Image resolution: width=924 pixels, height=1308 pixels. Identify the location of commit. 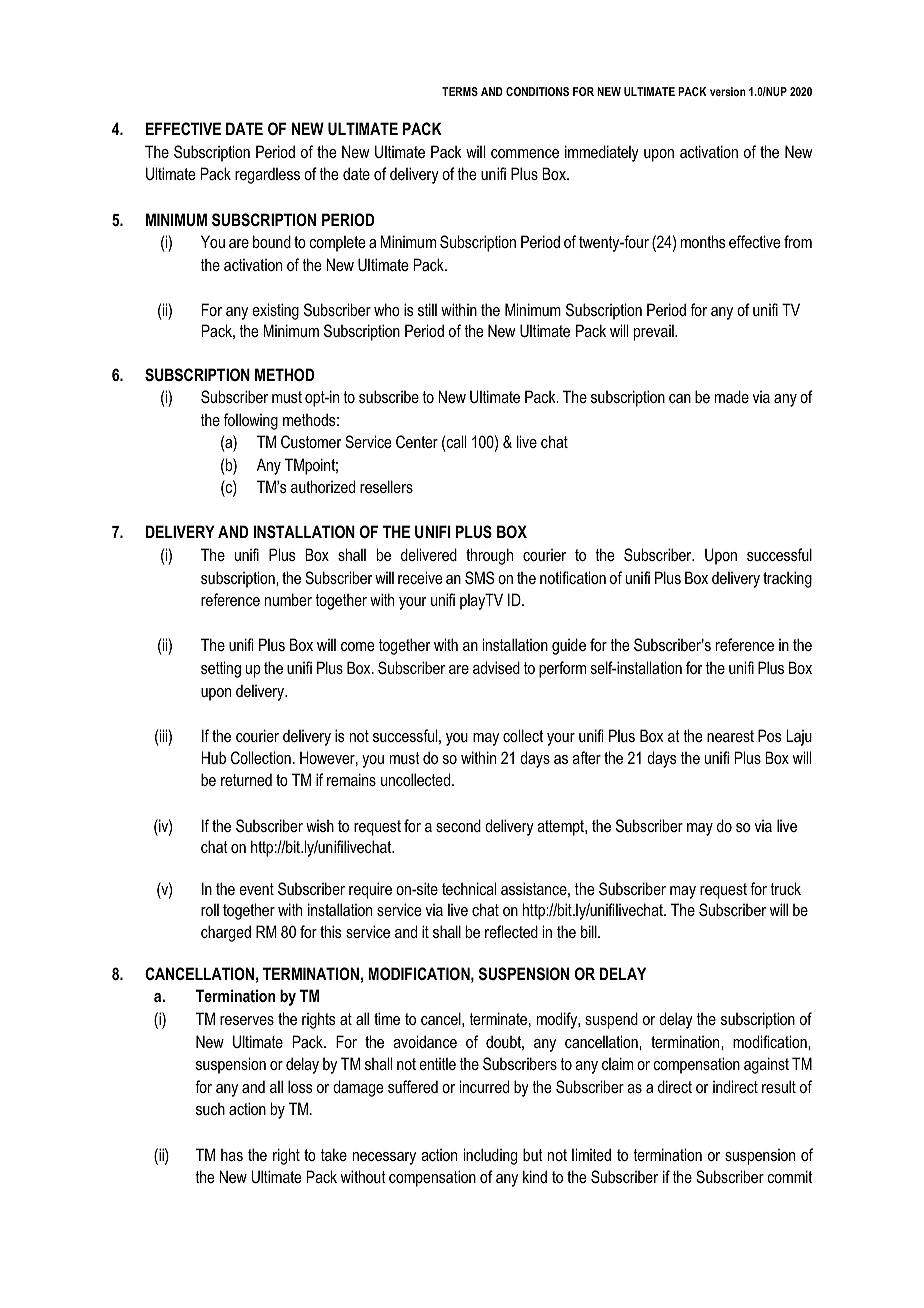
(789, 1176).
